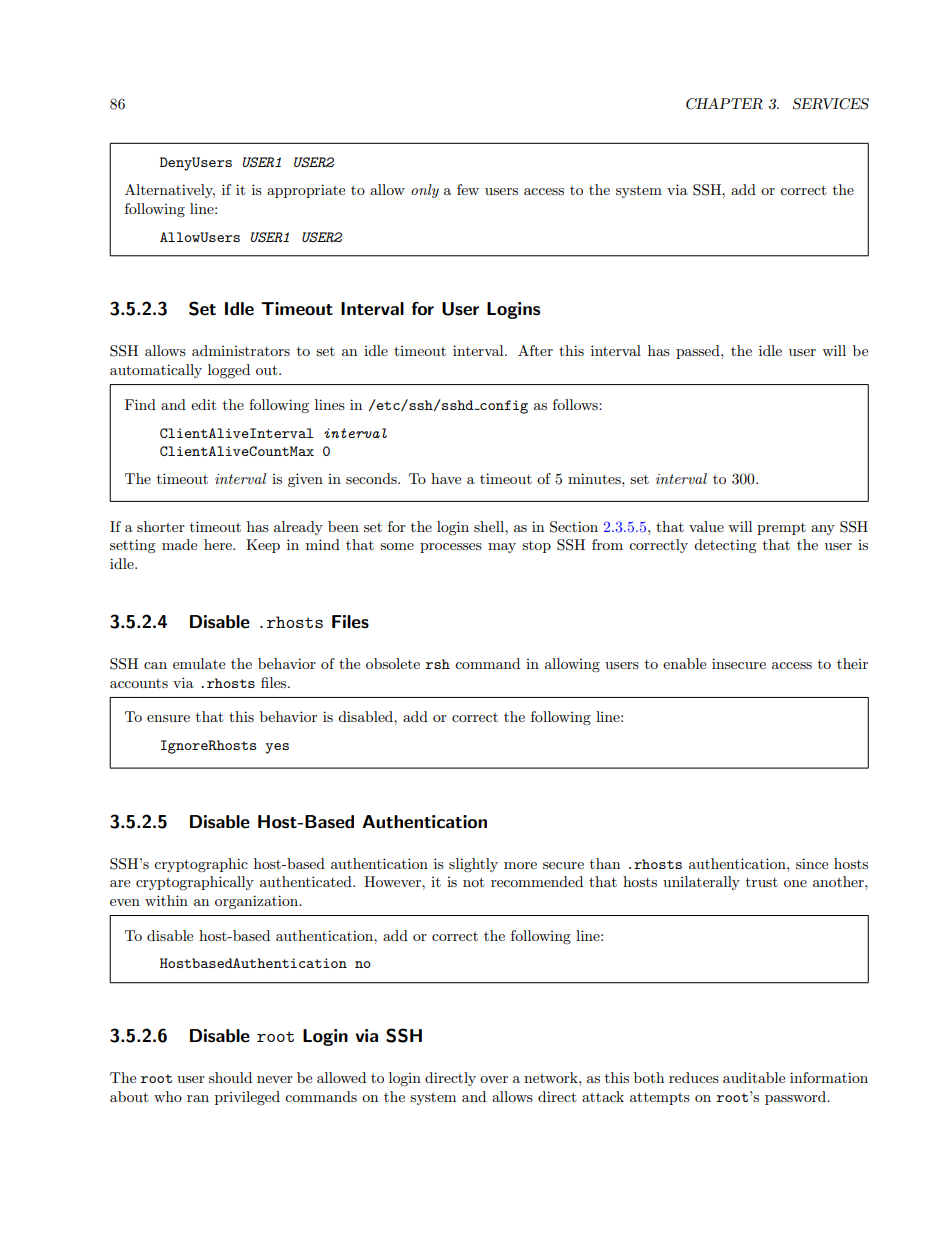  What do you see at coordinates (468, 189) in the document?
I see `few` at bounding box center [468, 189].
